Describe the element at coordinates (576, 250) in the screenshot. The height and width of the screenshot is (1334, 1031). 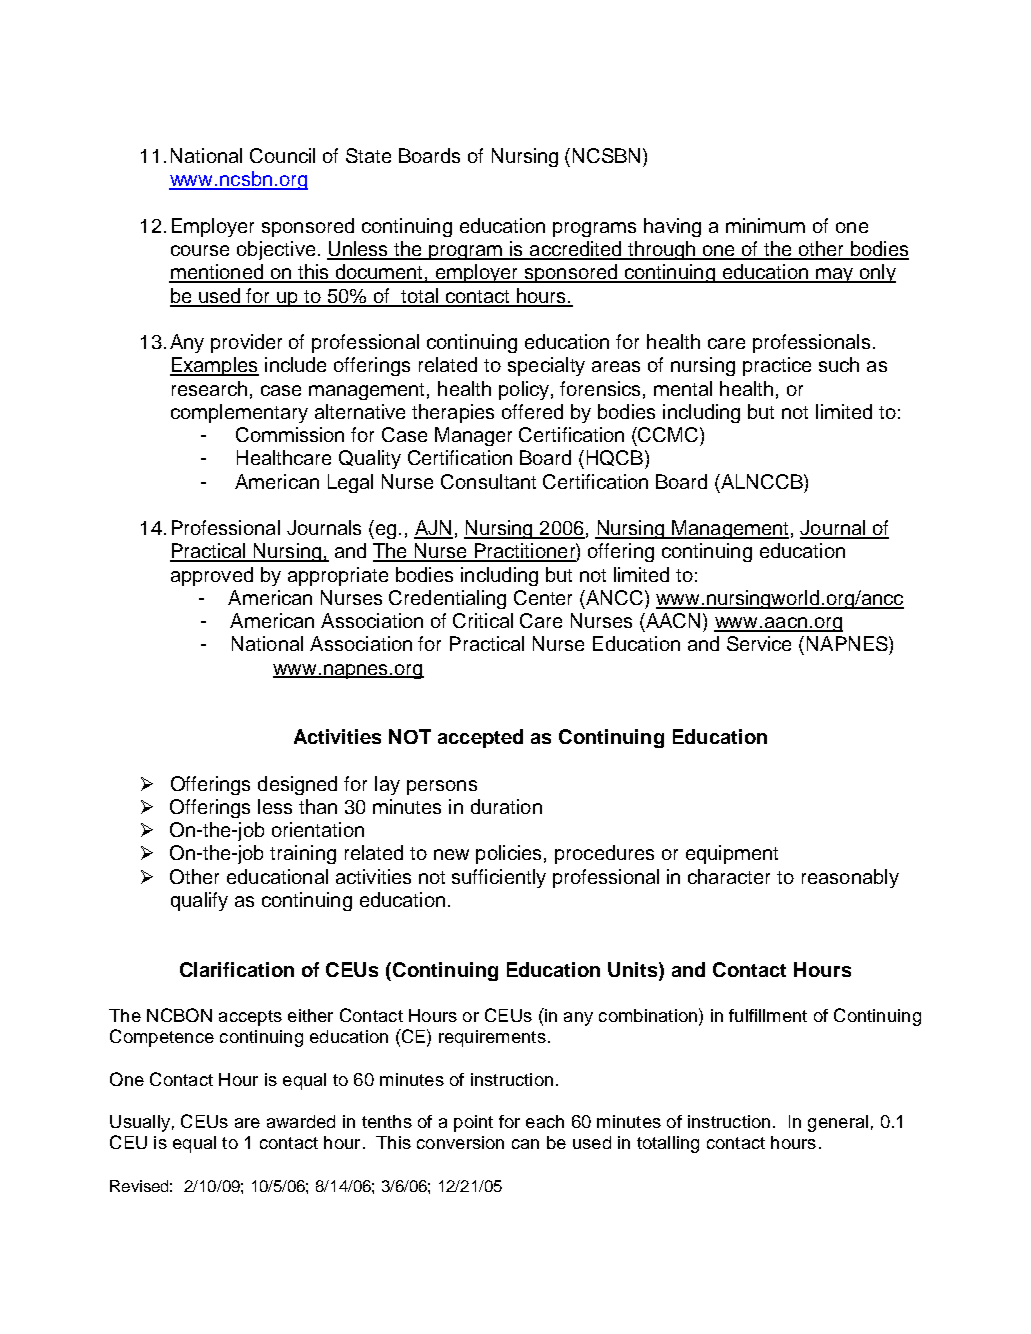
I see `accredited` at that location.
